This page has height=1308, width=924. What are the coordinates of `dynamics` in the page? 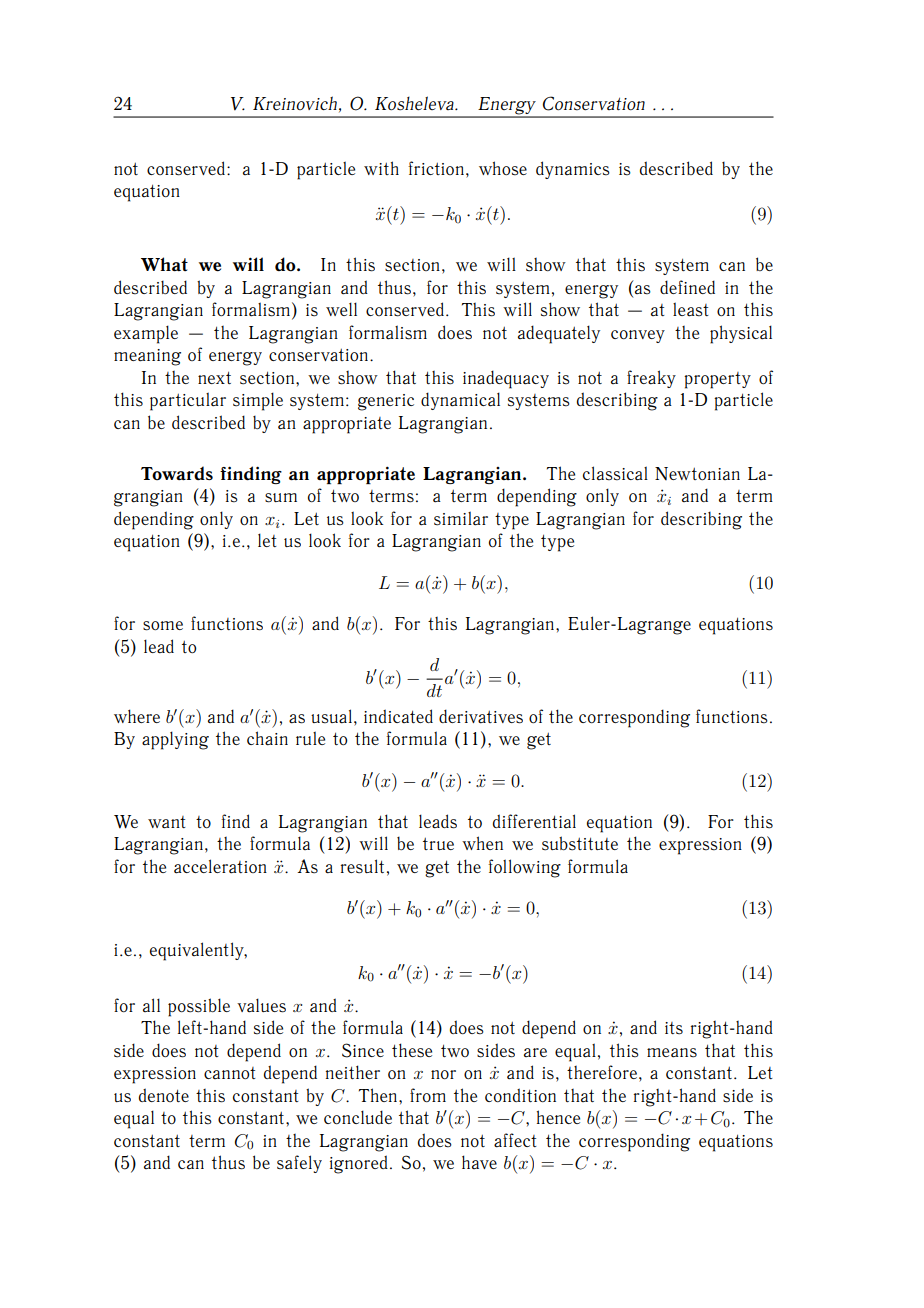 It's located at (573, 170).
